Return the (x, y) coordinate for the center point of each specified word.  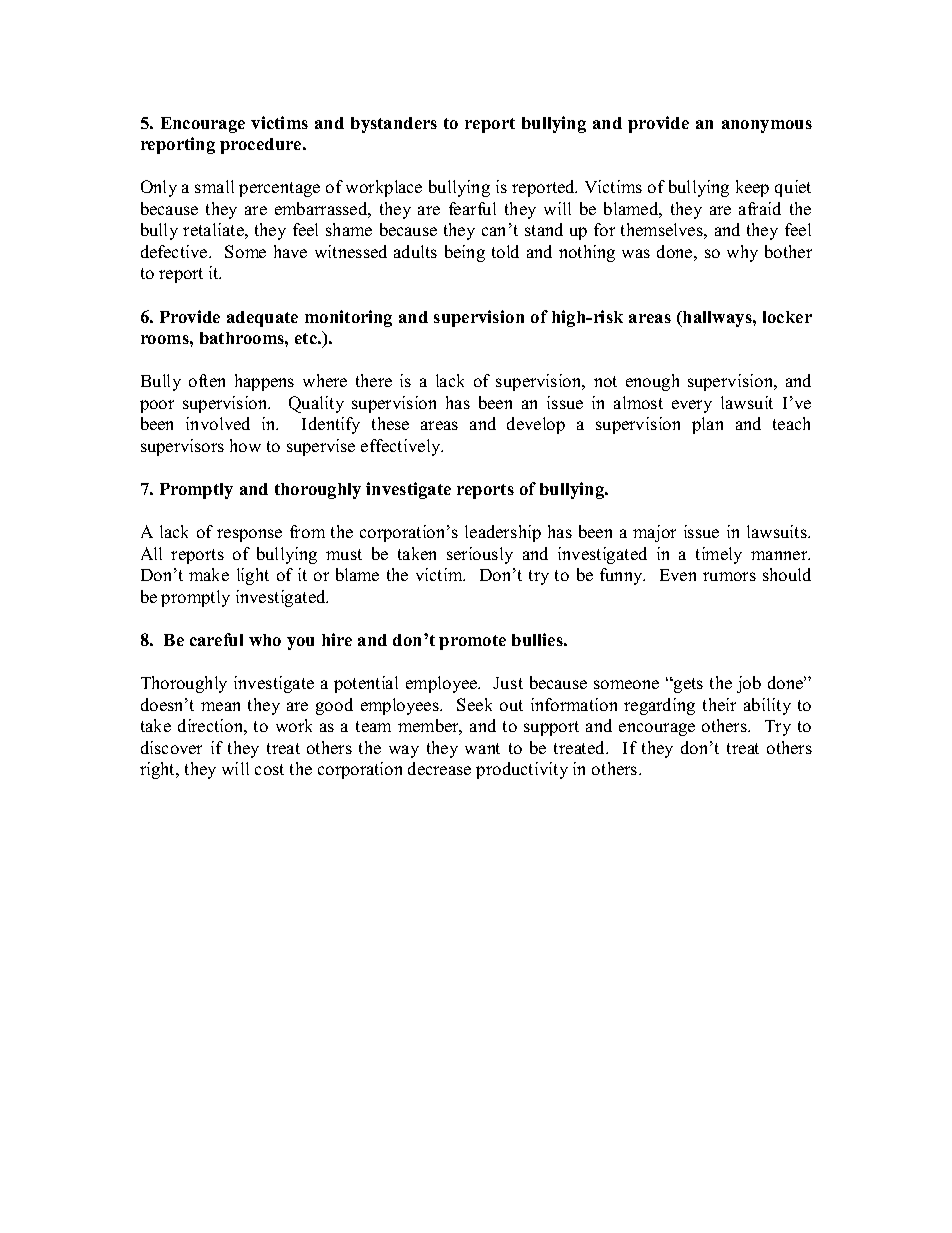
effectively (402, 447)
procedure (262, 146)
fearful (472, 208)
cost (269, 769)
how (245, 445)
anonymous (767, 126)
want (482, 748)
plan (707, 425)
